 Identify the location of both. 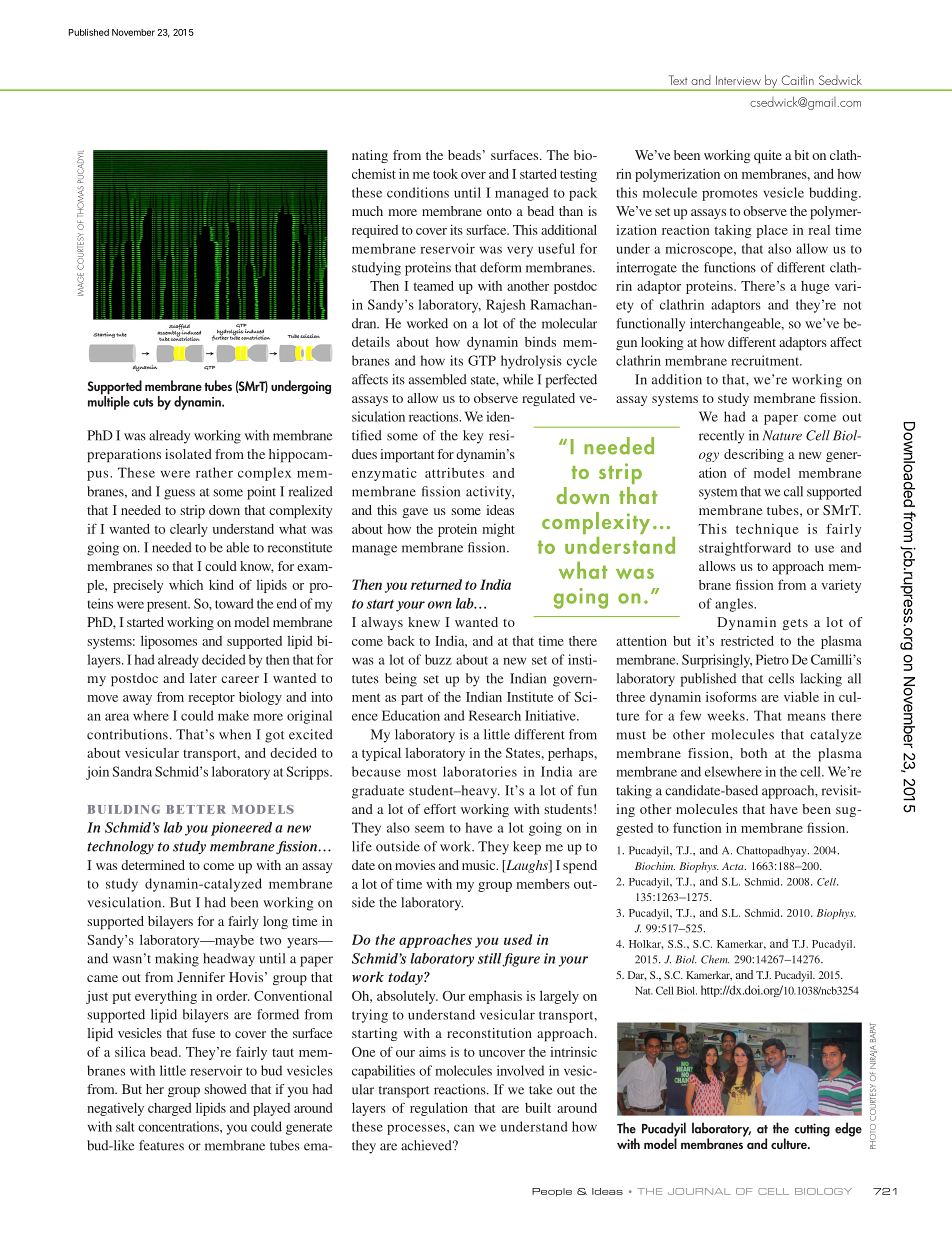
(753, 753).
